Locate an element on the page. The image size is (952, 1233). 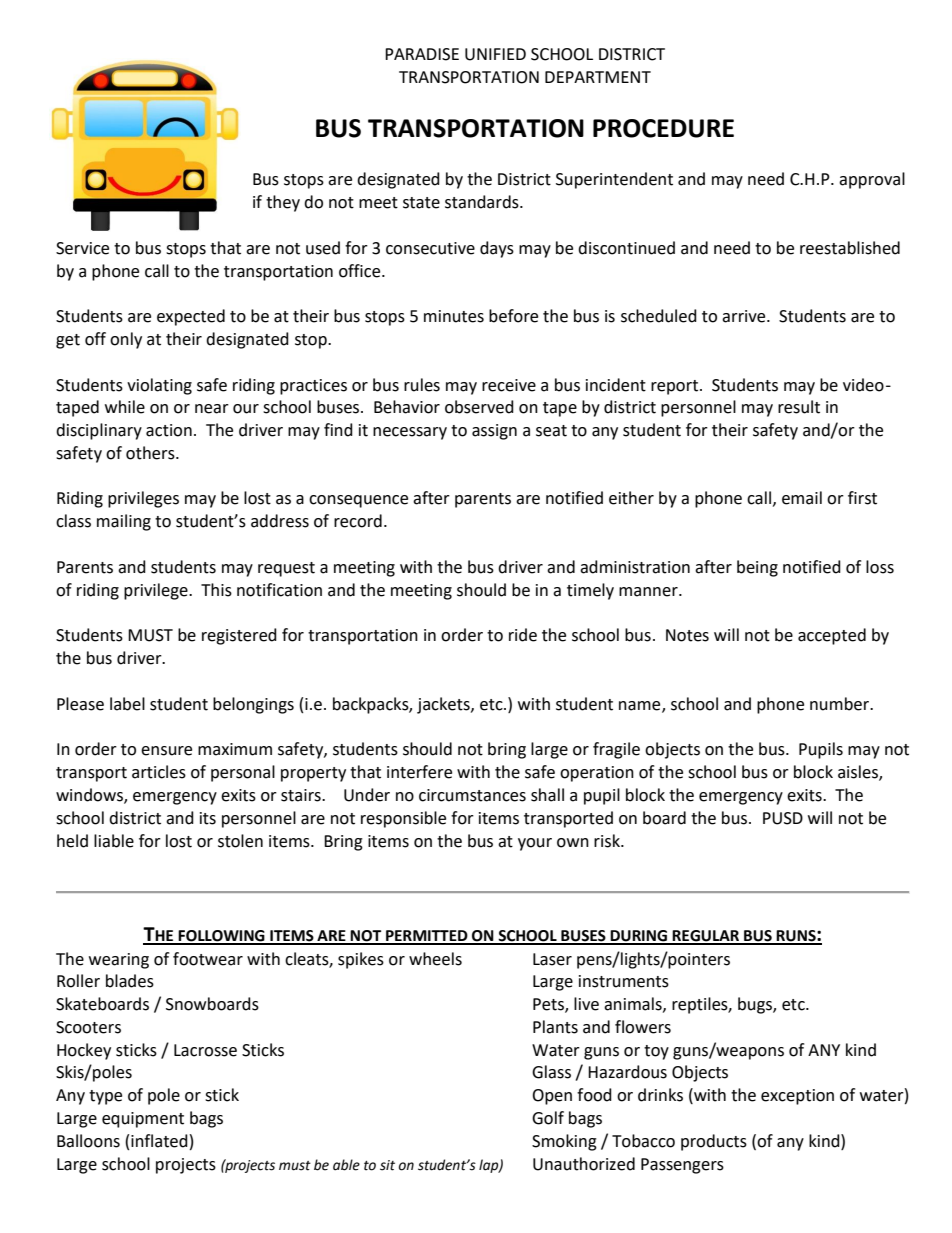
jackets is located at coordinates (444, 705).
